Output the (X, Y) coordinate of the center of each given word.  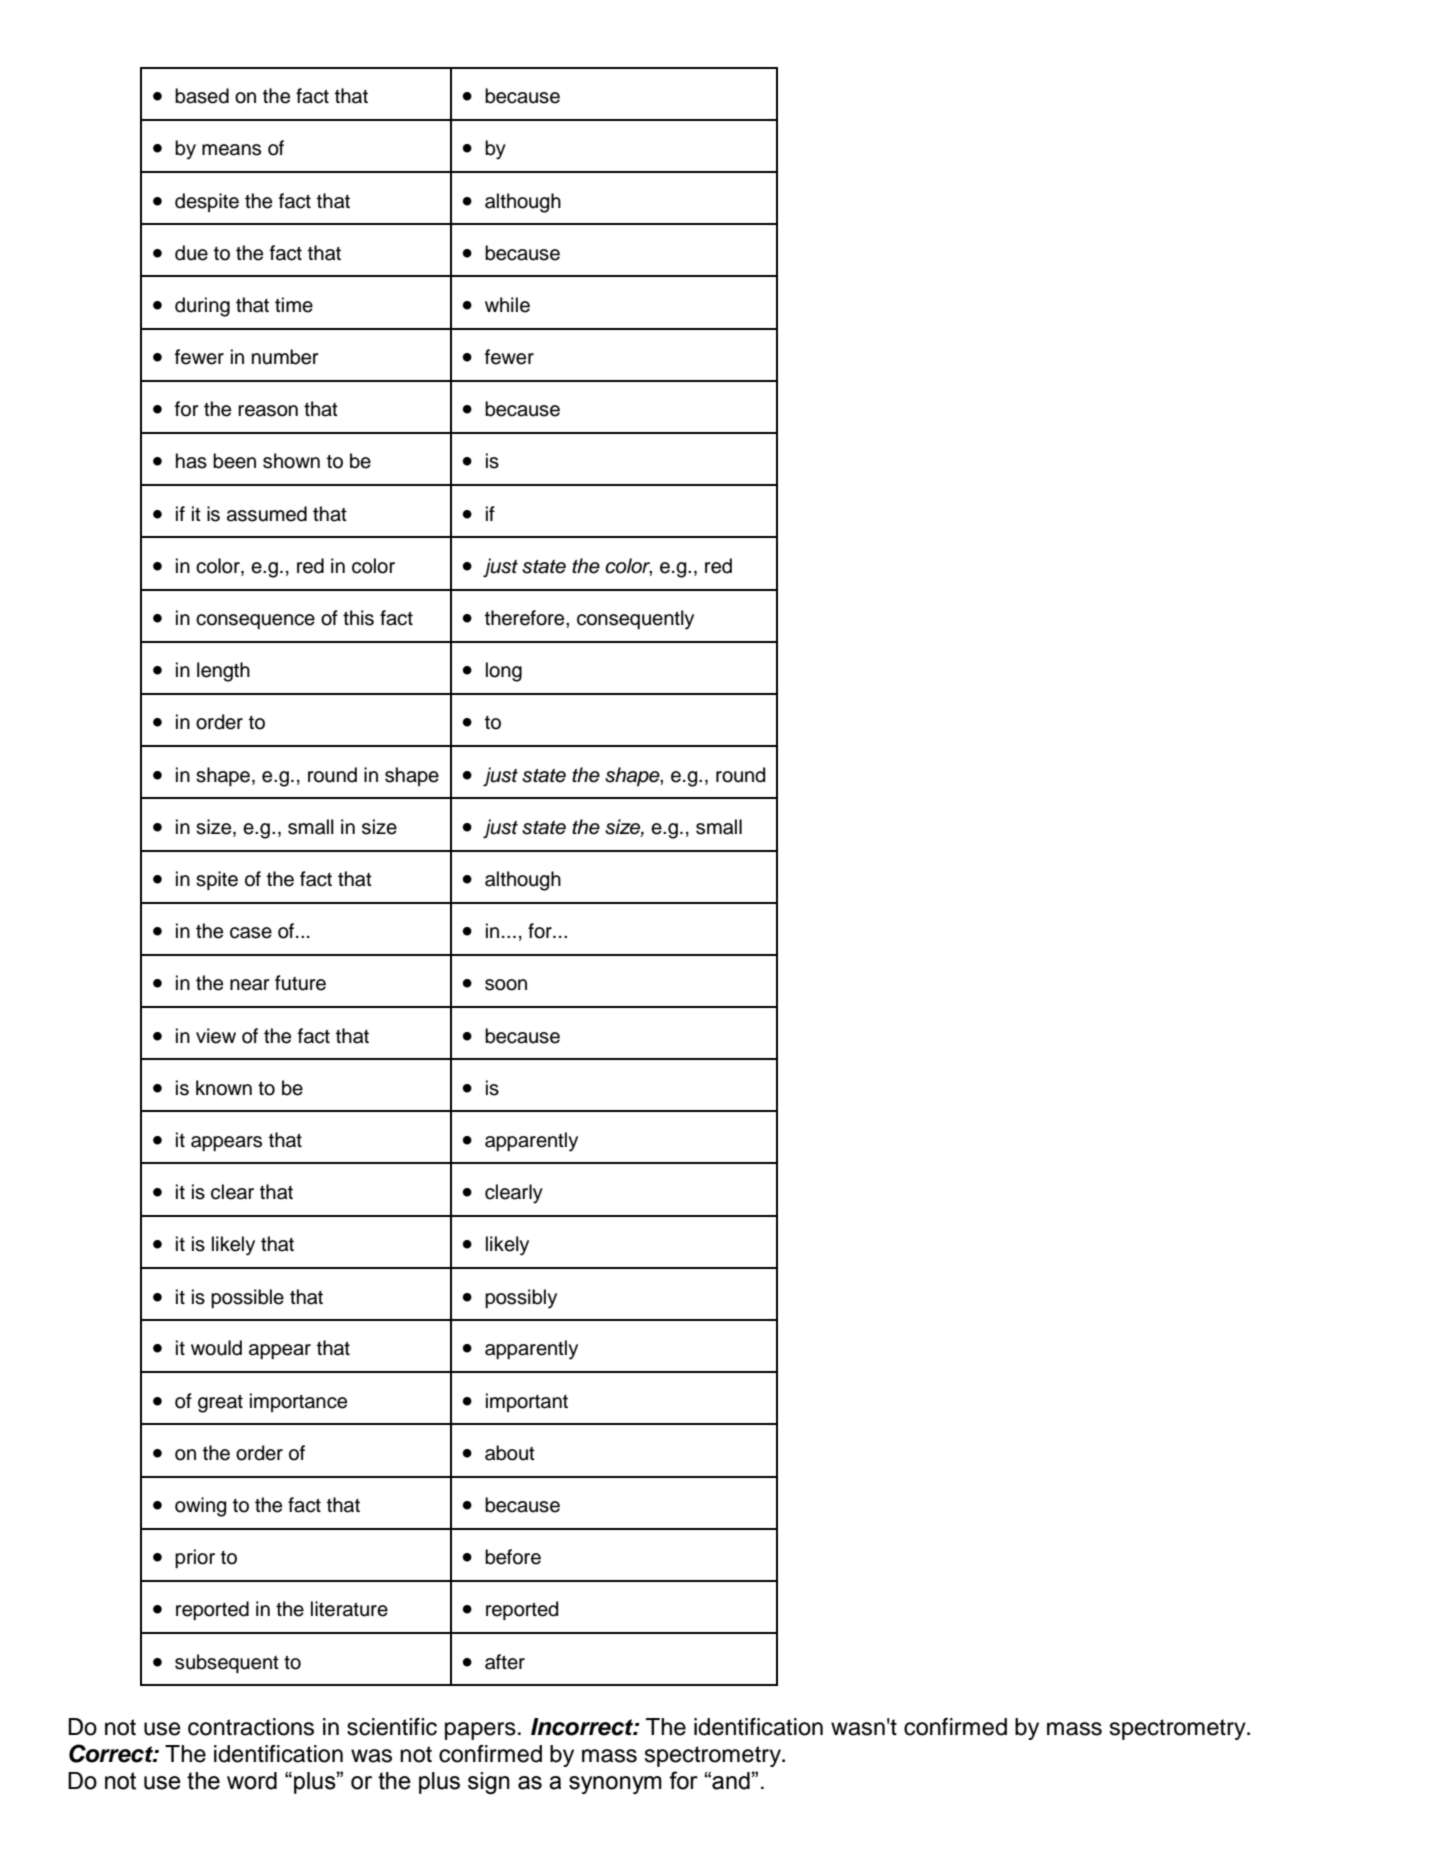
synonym (615, 1785)
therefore (526, 618)
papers (480, 1731)
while (507, 305)
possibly (521, 1299)
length (223, 672)
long (504, 672)
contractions (251, 1727)
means (231, 150)
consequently (635, 620)
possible (247, 1298)
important (527, 1402)
